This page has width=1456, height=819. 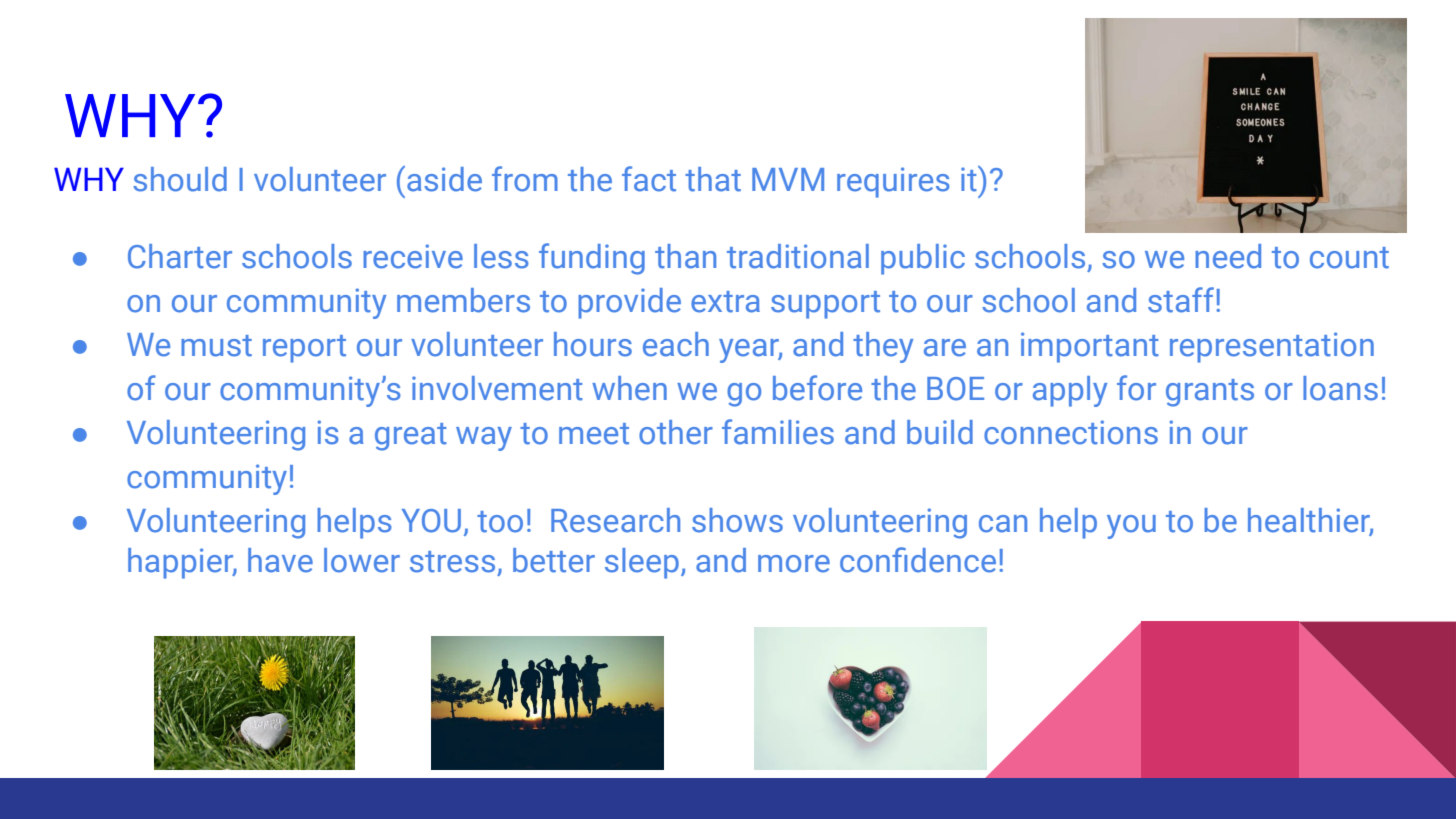 What do you see at coordinates (725, 302) in the page?
I see `extra` at bounding box center [725, 302].
